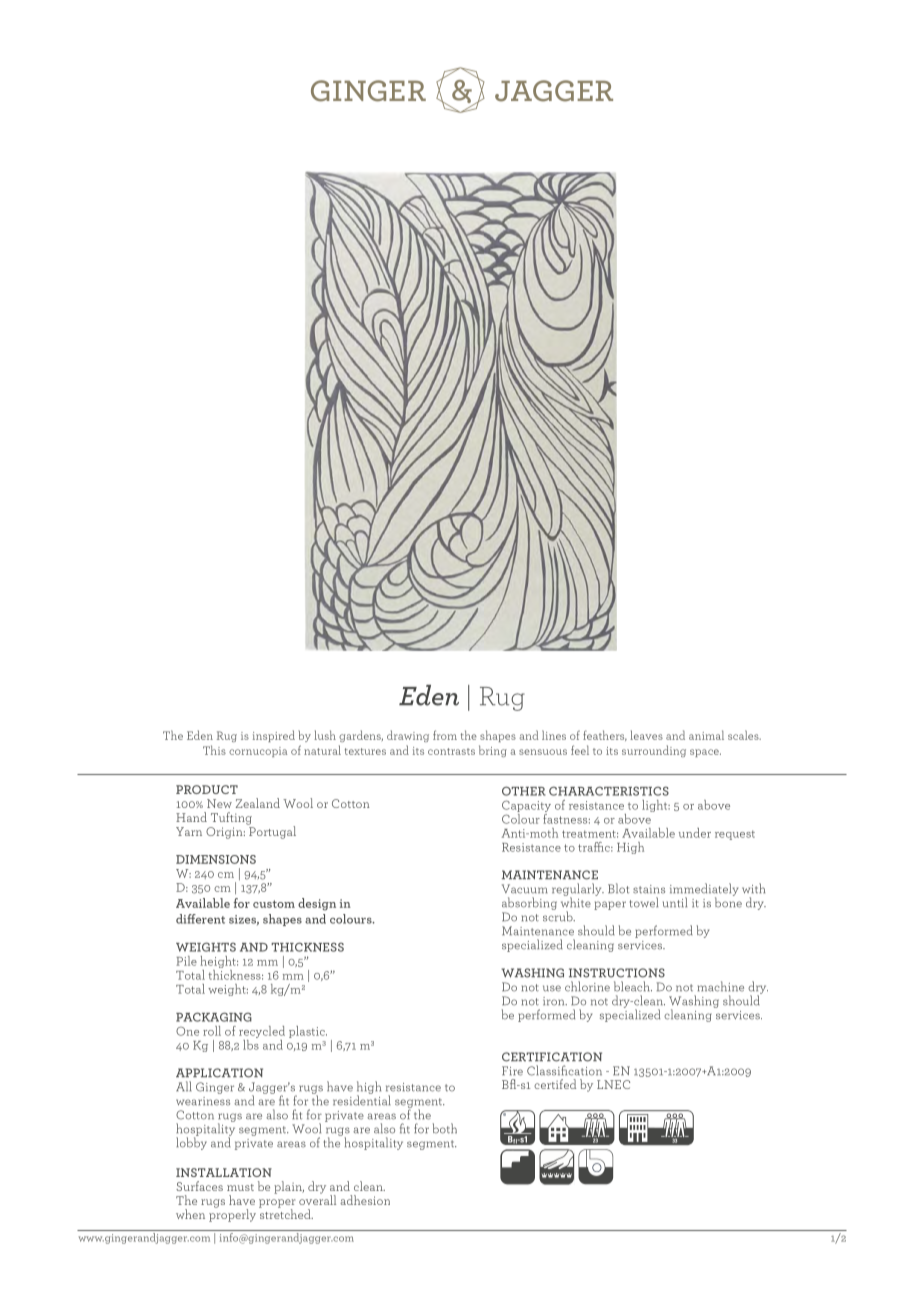 This image has width=924, height=1308. What do you see at coordinates (365, 1200) in the image?
I see `adhesion` at bounding box center [365, 1200].
